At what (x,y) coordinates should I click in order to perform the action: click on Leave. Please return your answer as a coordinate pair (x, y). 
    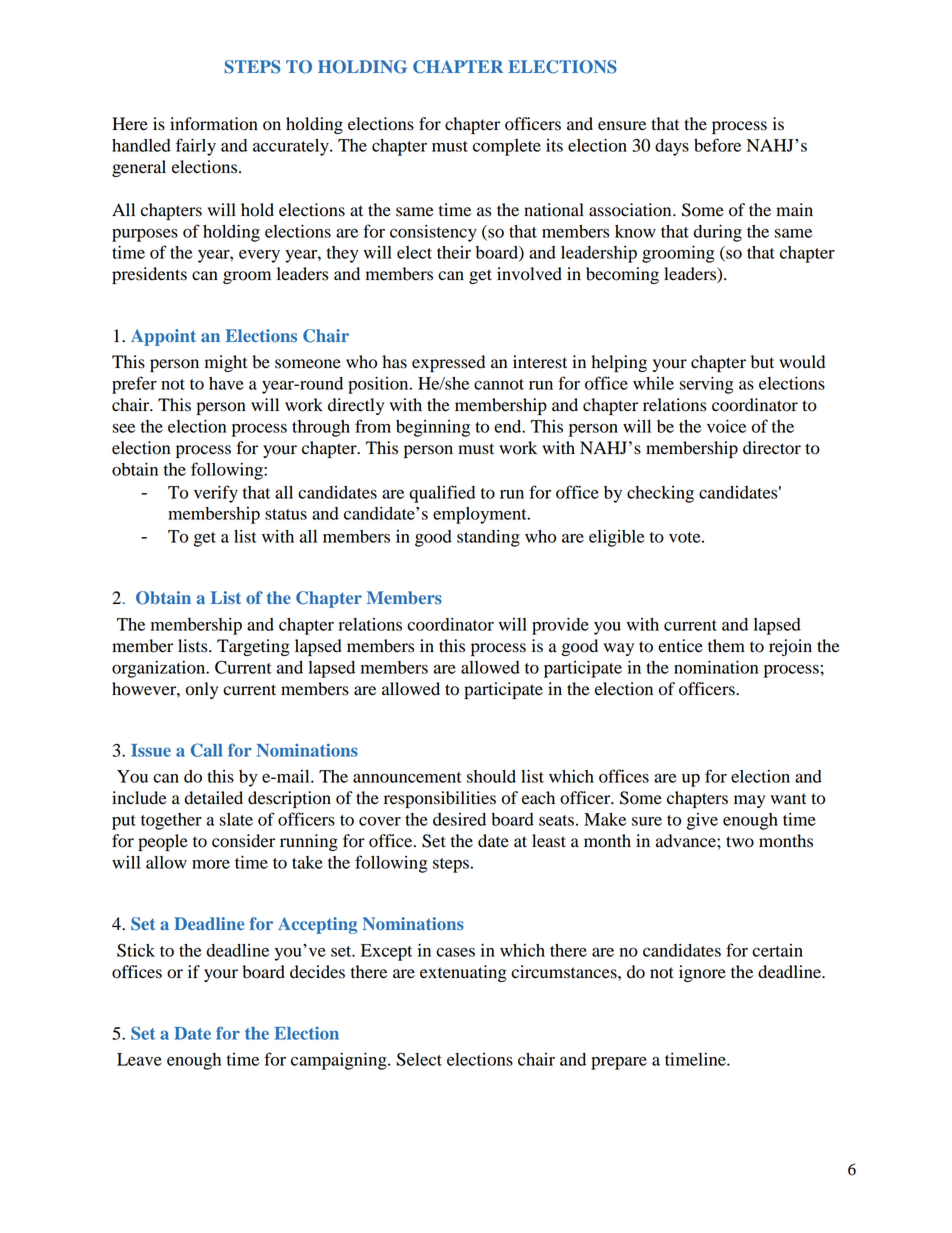
    Looking at the image, I should click on (139, 1059).
